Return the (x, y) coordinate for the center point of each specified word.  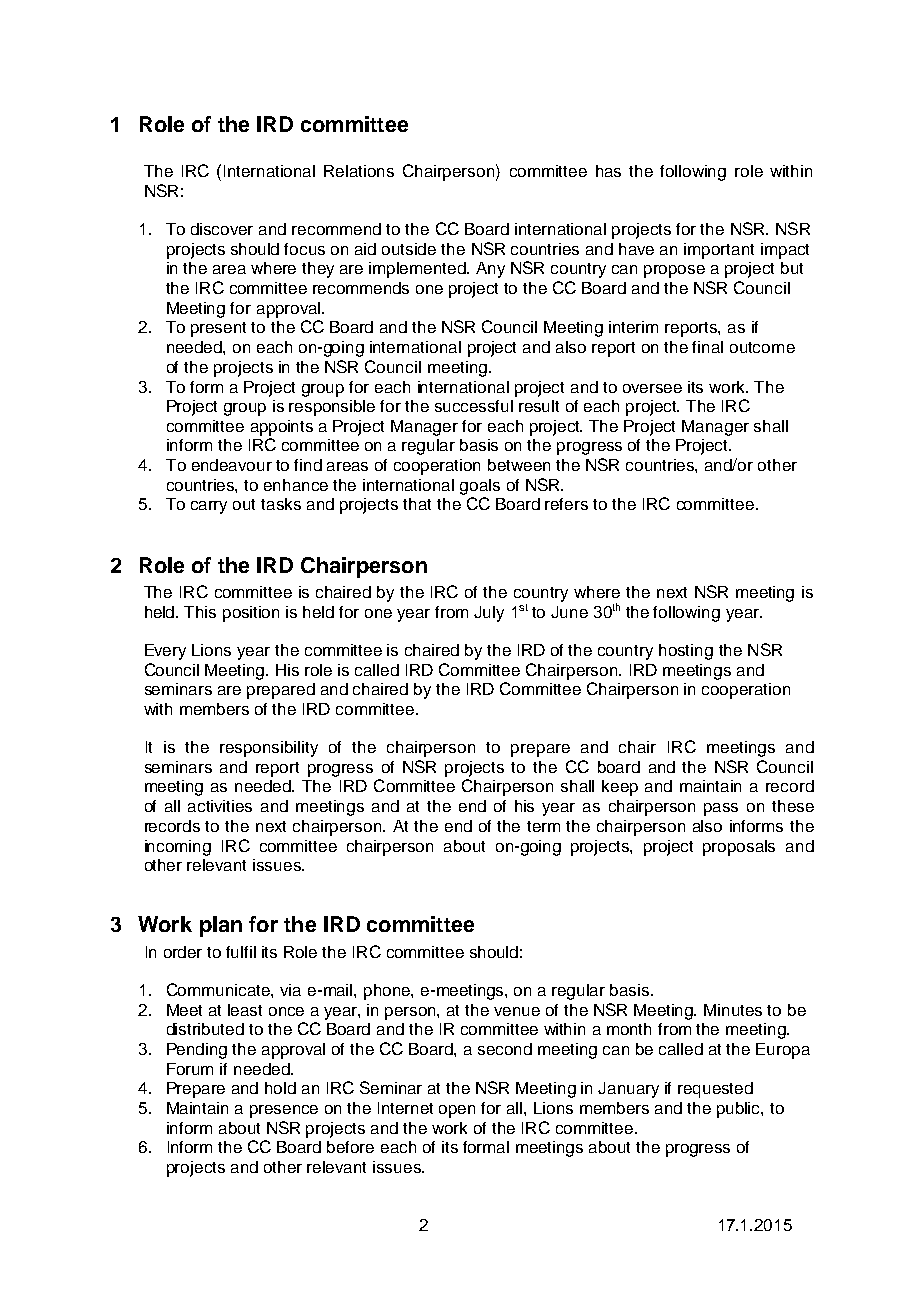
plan (221, 926)
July (489, 614)
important (719, 251)
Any (490, 270)
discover (222, 229)
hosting (686, 652)
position (251, 614)
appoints (282, 428)
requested (715, 1090)
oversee (652, 388)
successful (474, 406)
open (457, 1111)
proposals (739, 848)
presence (284, 1111)
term (543, 826)
